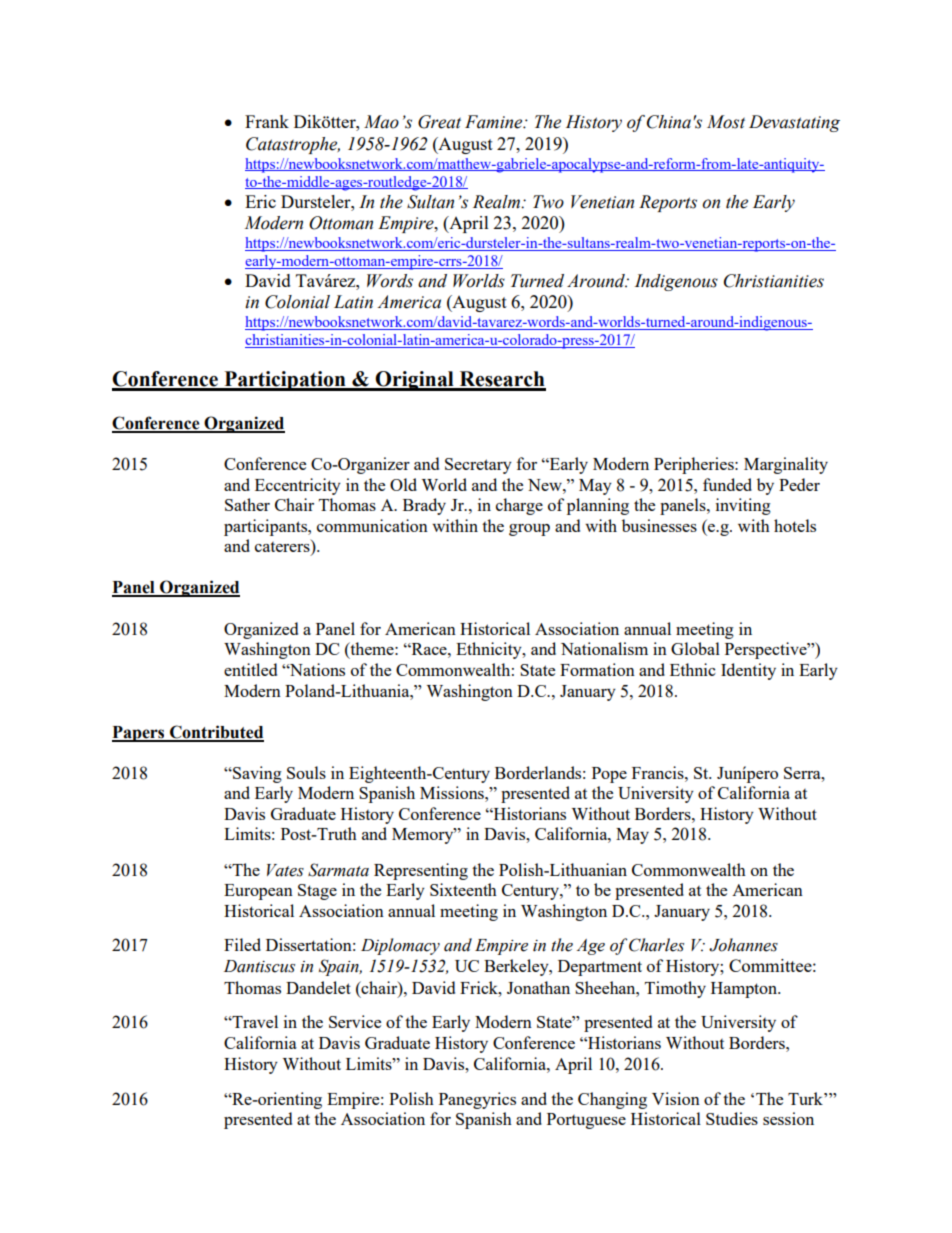 The width and height of the screenshot is (952, 1233). Describe the element at coordinates (256, 774) in the screenshot. I see `Saving` at that location.
